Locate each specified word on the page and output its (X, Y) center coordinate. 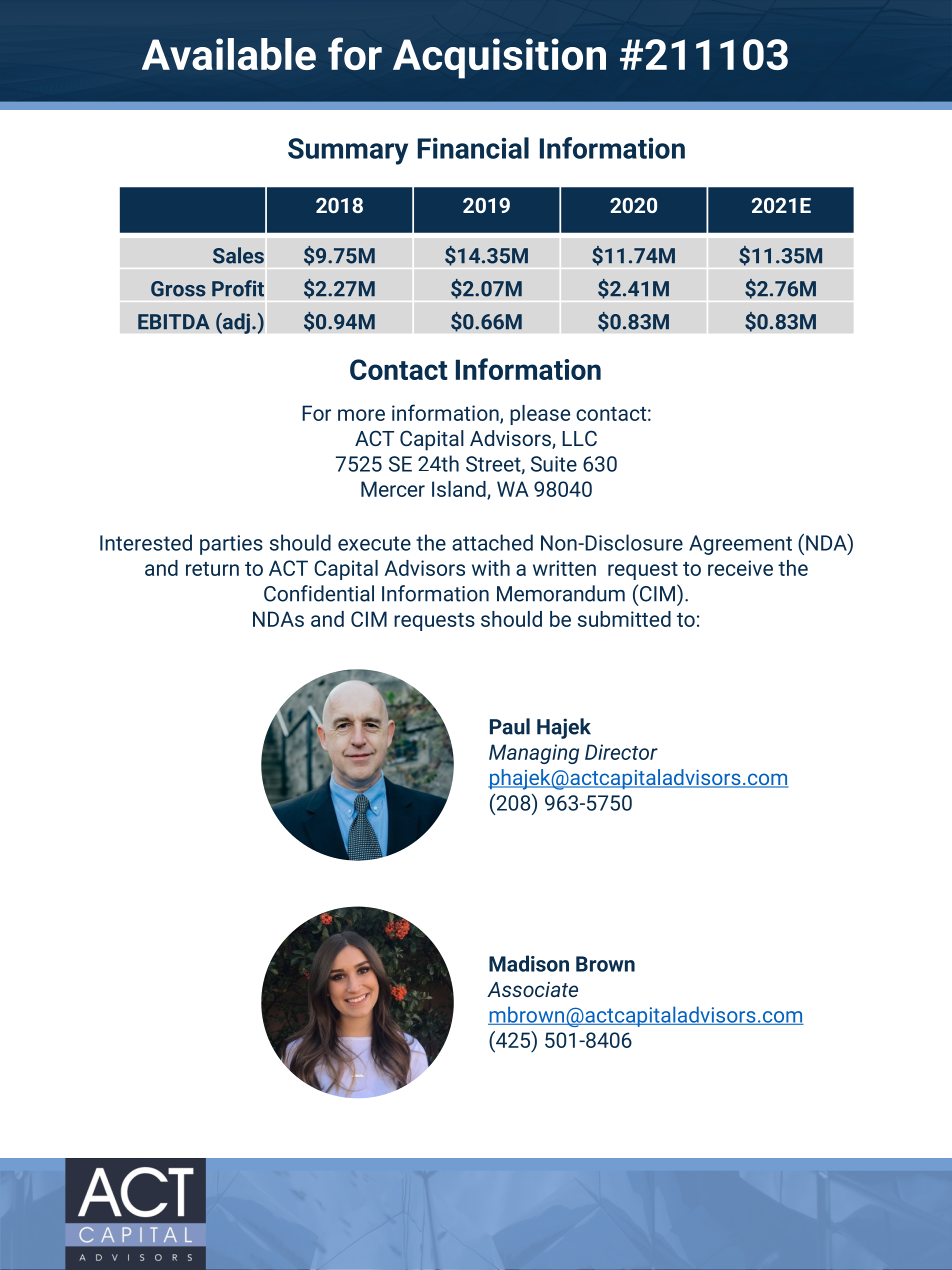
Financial (473, 148)
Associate (532, 989)
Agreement (740, 545)
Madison (529, 963)
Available (229, 54)
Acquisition (499, 58)
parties (231, 545)
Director (621, 752)
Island (460, 490)
